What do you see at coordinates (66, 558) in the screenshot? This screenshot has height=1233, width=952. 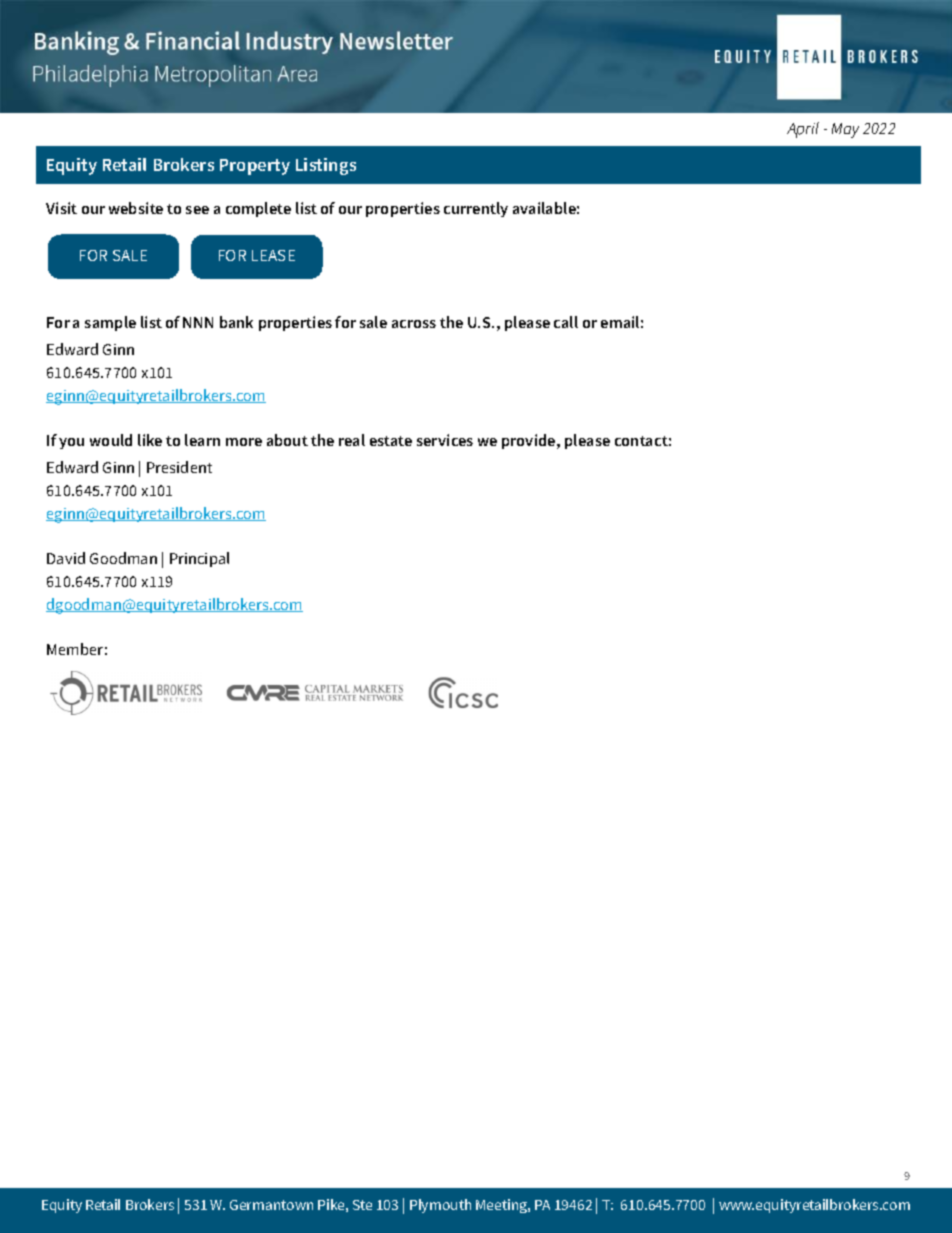 I see `David` at bounding box center [66, 558].
